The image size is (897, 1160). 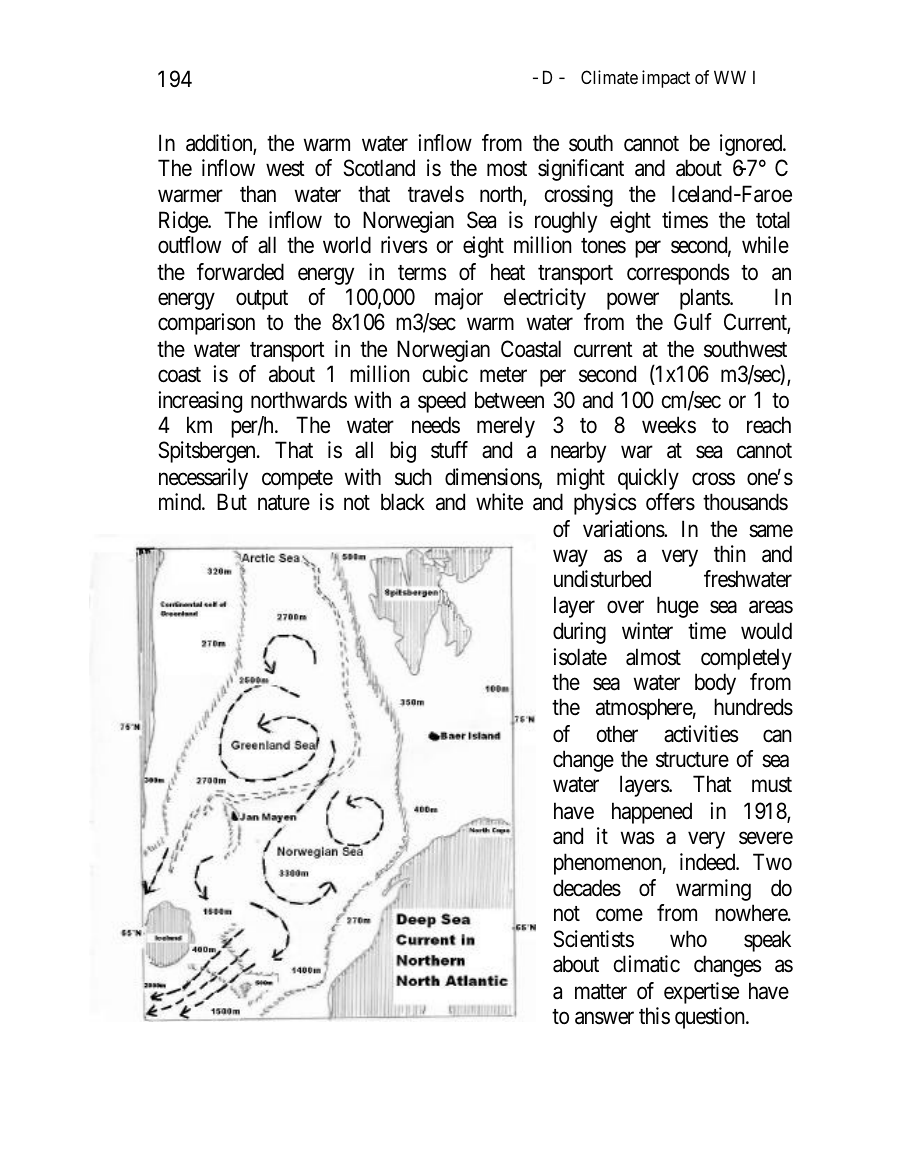 What do you see at coordinates (258, 194) in the image?
I see `than` at bounding box center [258, 194].
